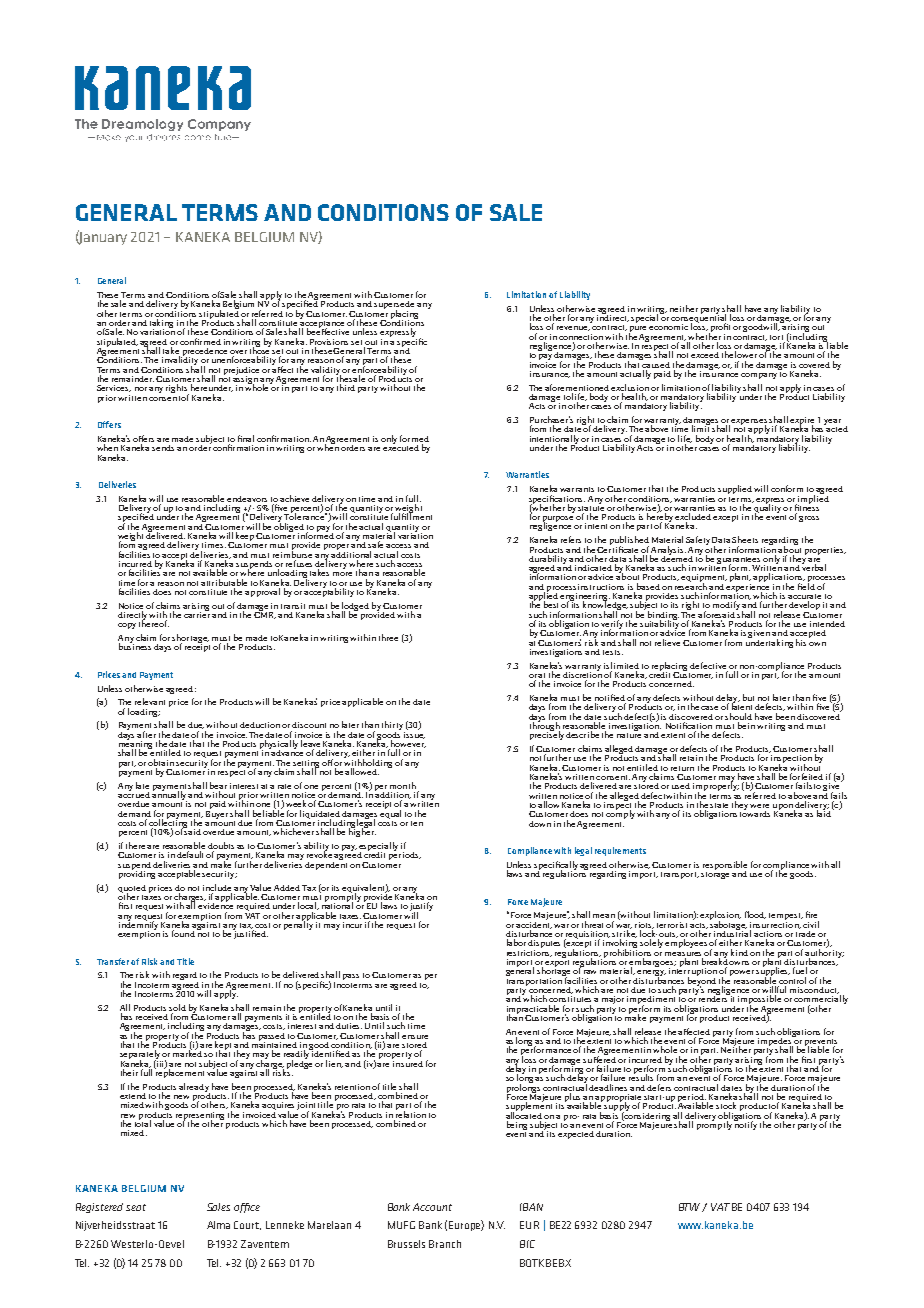 This image has width=924, height=1308. What do you see at coordinates (197, 613) in the image?
I see `carrier` at bounding box center [197, 613].
